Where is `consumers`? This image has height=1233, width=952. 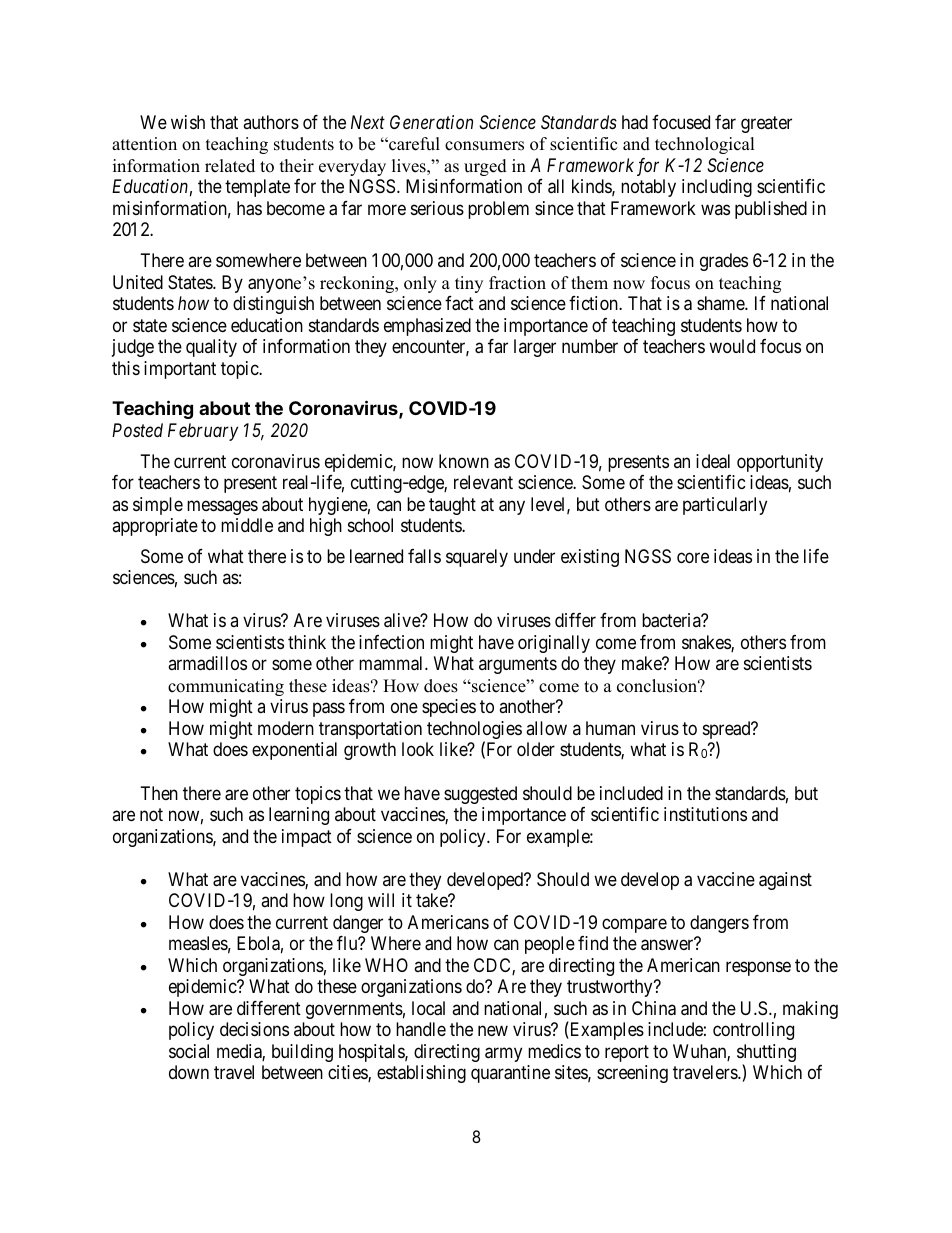
consumers is located at coordinates (484, 146).
